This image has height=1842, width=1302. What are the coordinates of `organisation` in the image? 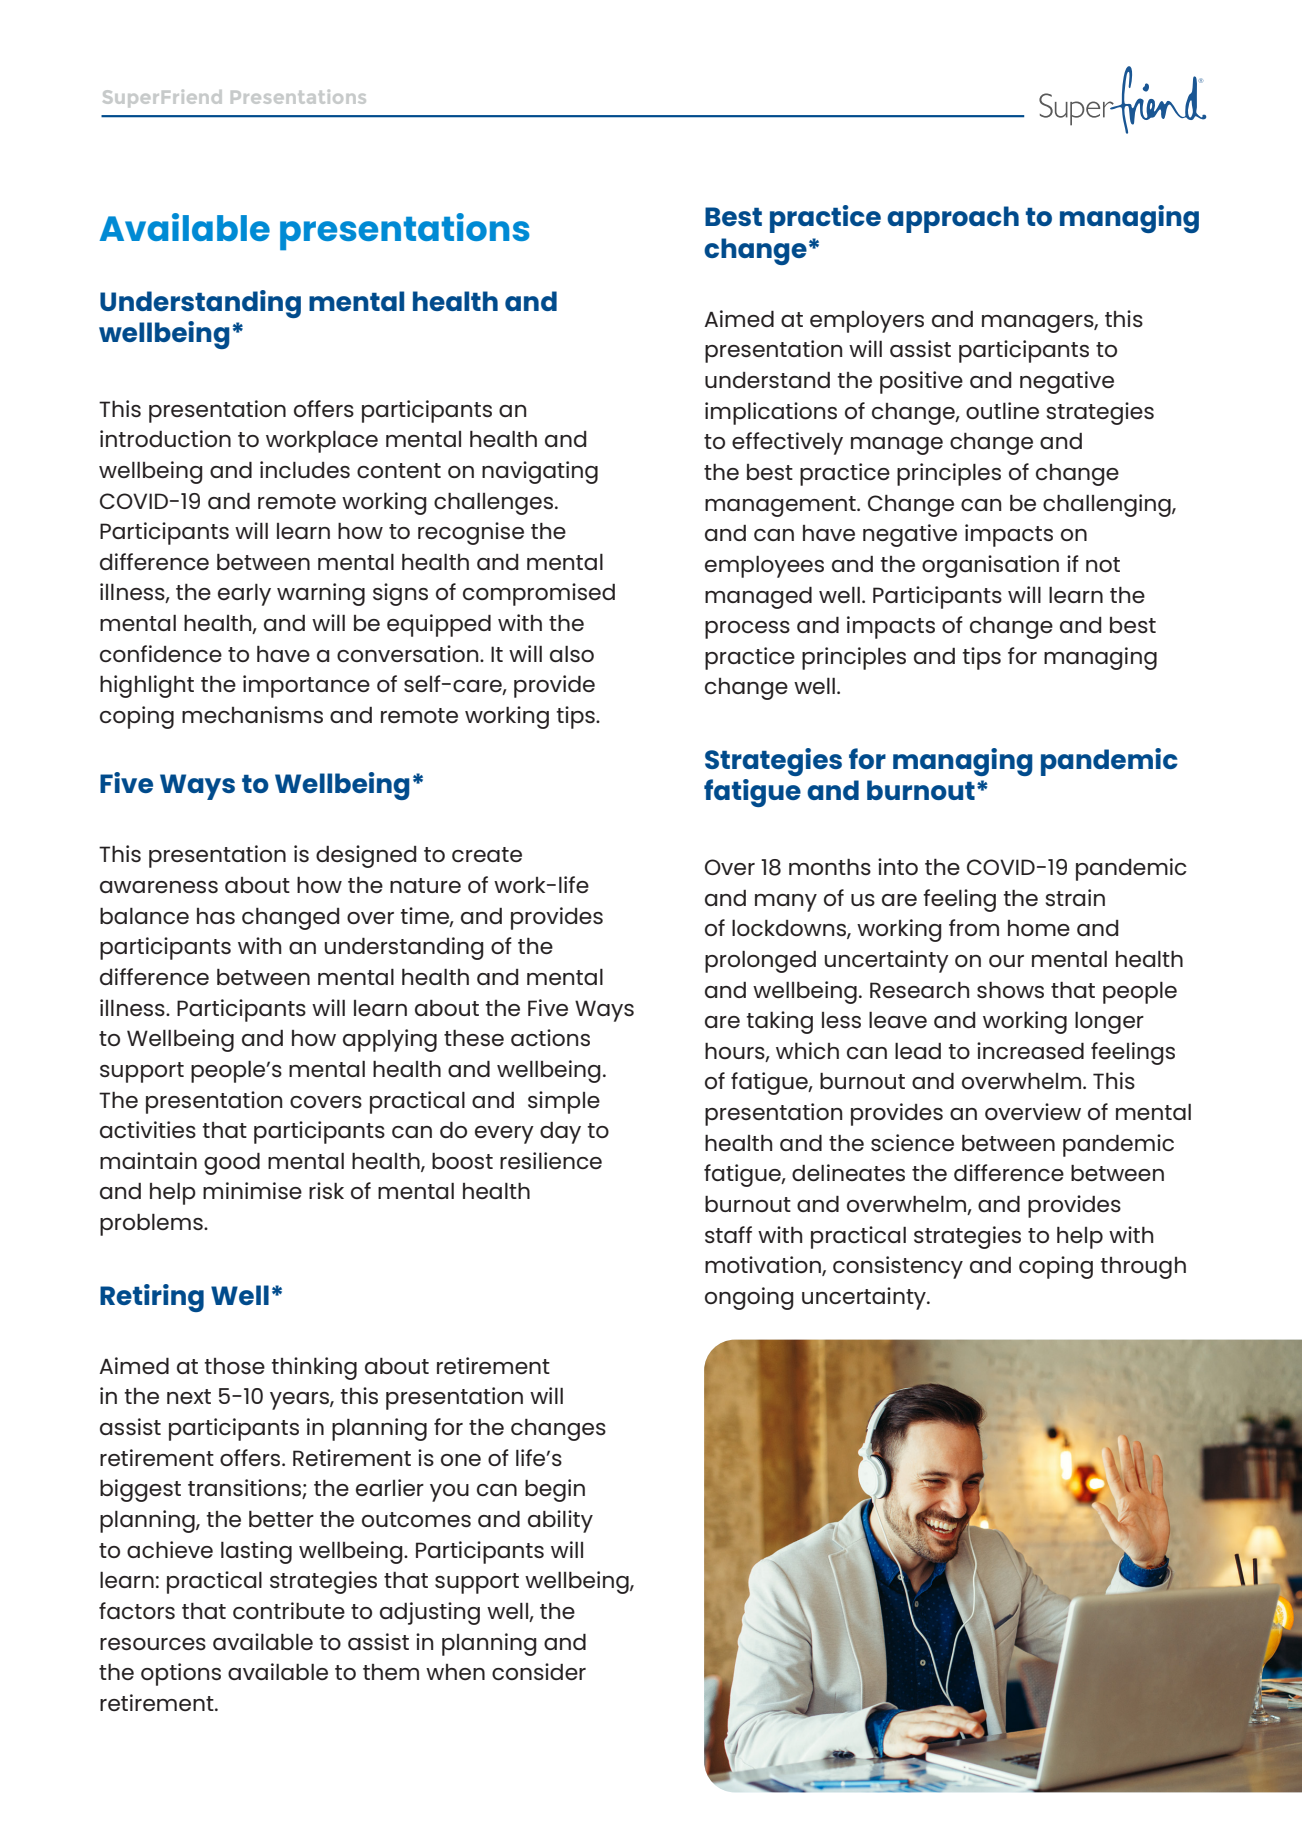 It's located at (990, 566).
